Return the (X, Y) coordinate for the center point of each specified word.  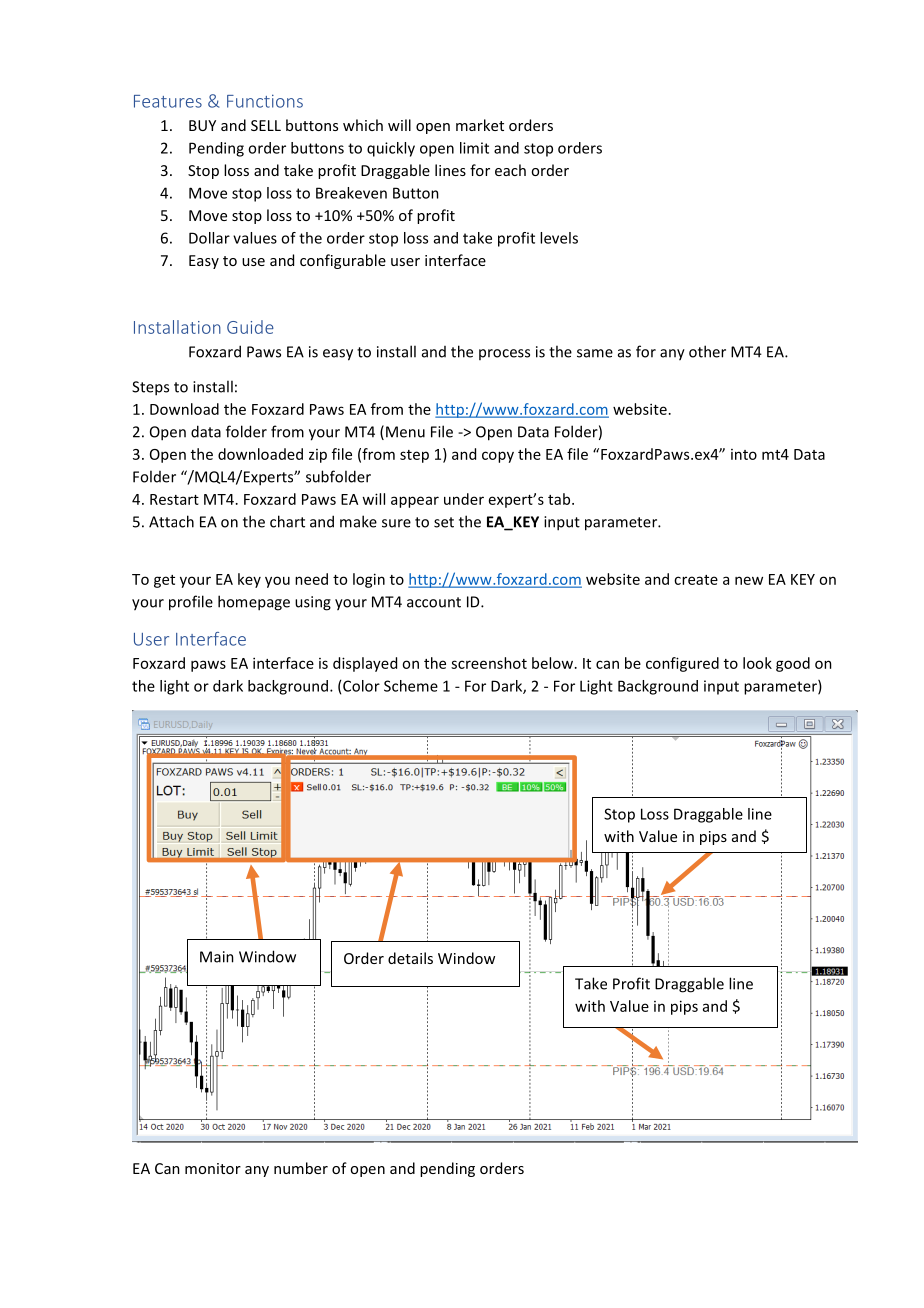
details (410, 958)
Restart (174, 499)
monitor (213, 1168)
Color (361, 686)
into (744, 454)
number (301, 1168)
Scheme (411, 686)
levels (559, 238)
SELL (266, 125)
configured (682, 664)
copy (498, 457)
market (480, 125)
